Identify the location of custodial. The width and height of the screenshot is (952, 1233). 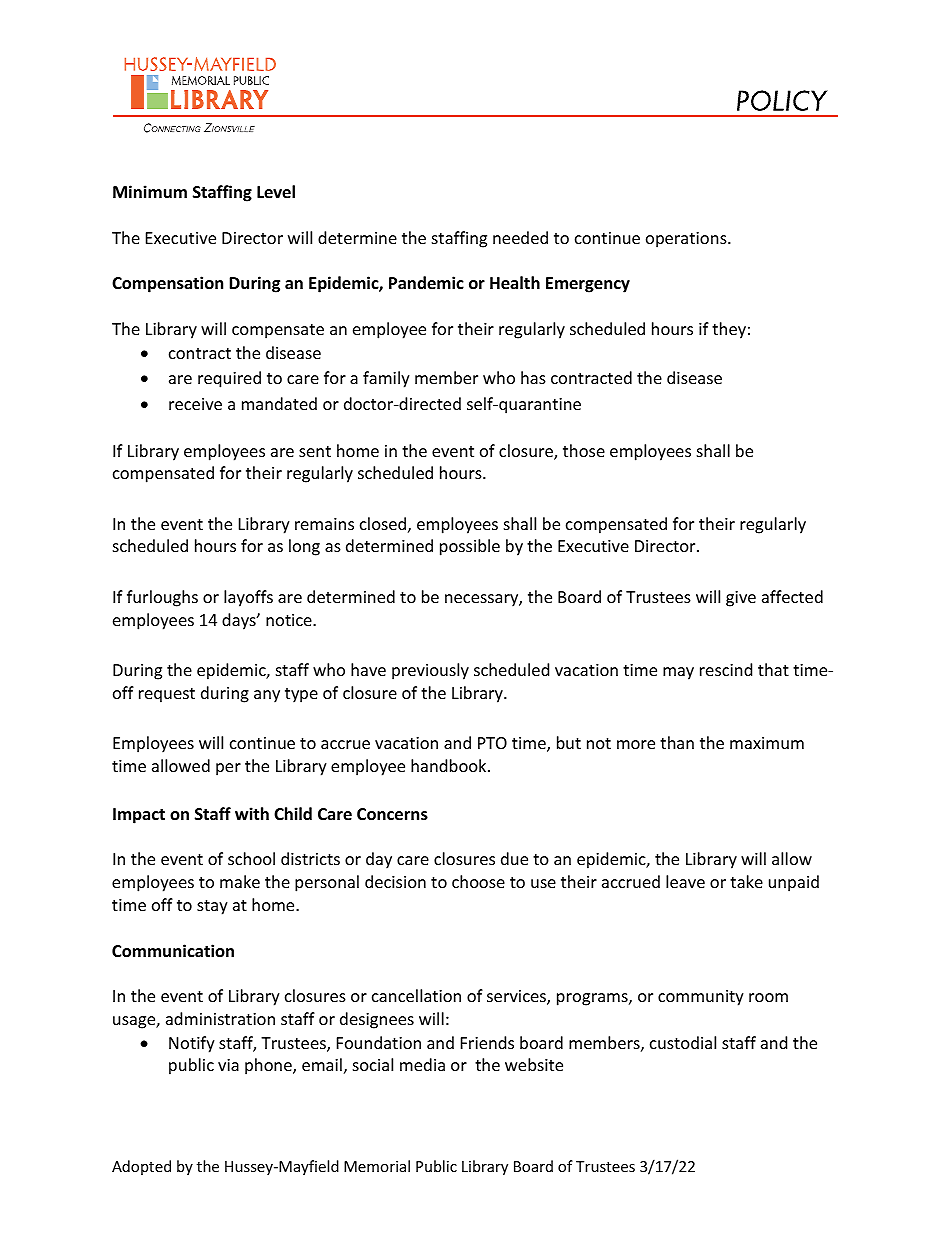
(683, 1042).
